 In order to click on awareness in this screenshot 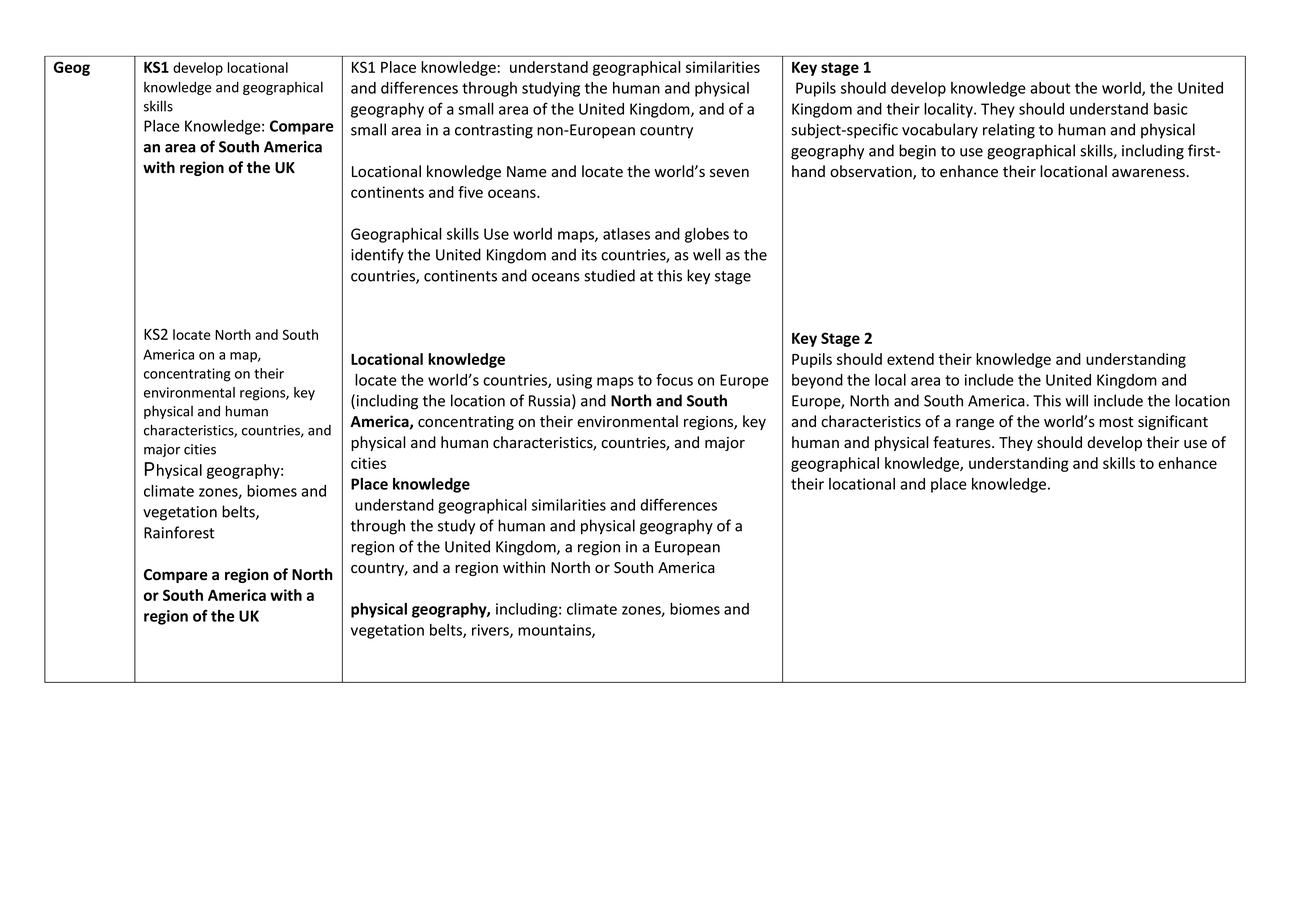, I will do `click(1148, 173)`.
